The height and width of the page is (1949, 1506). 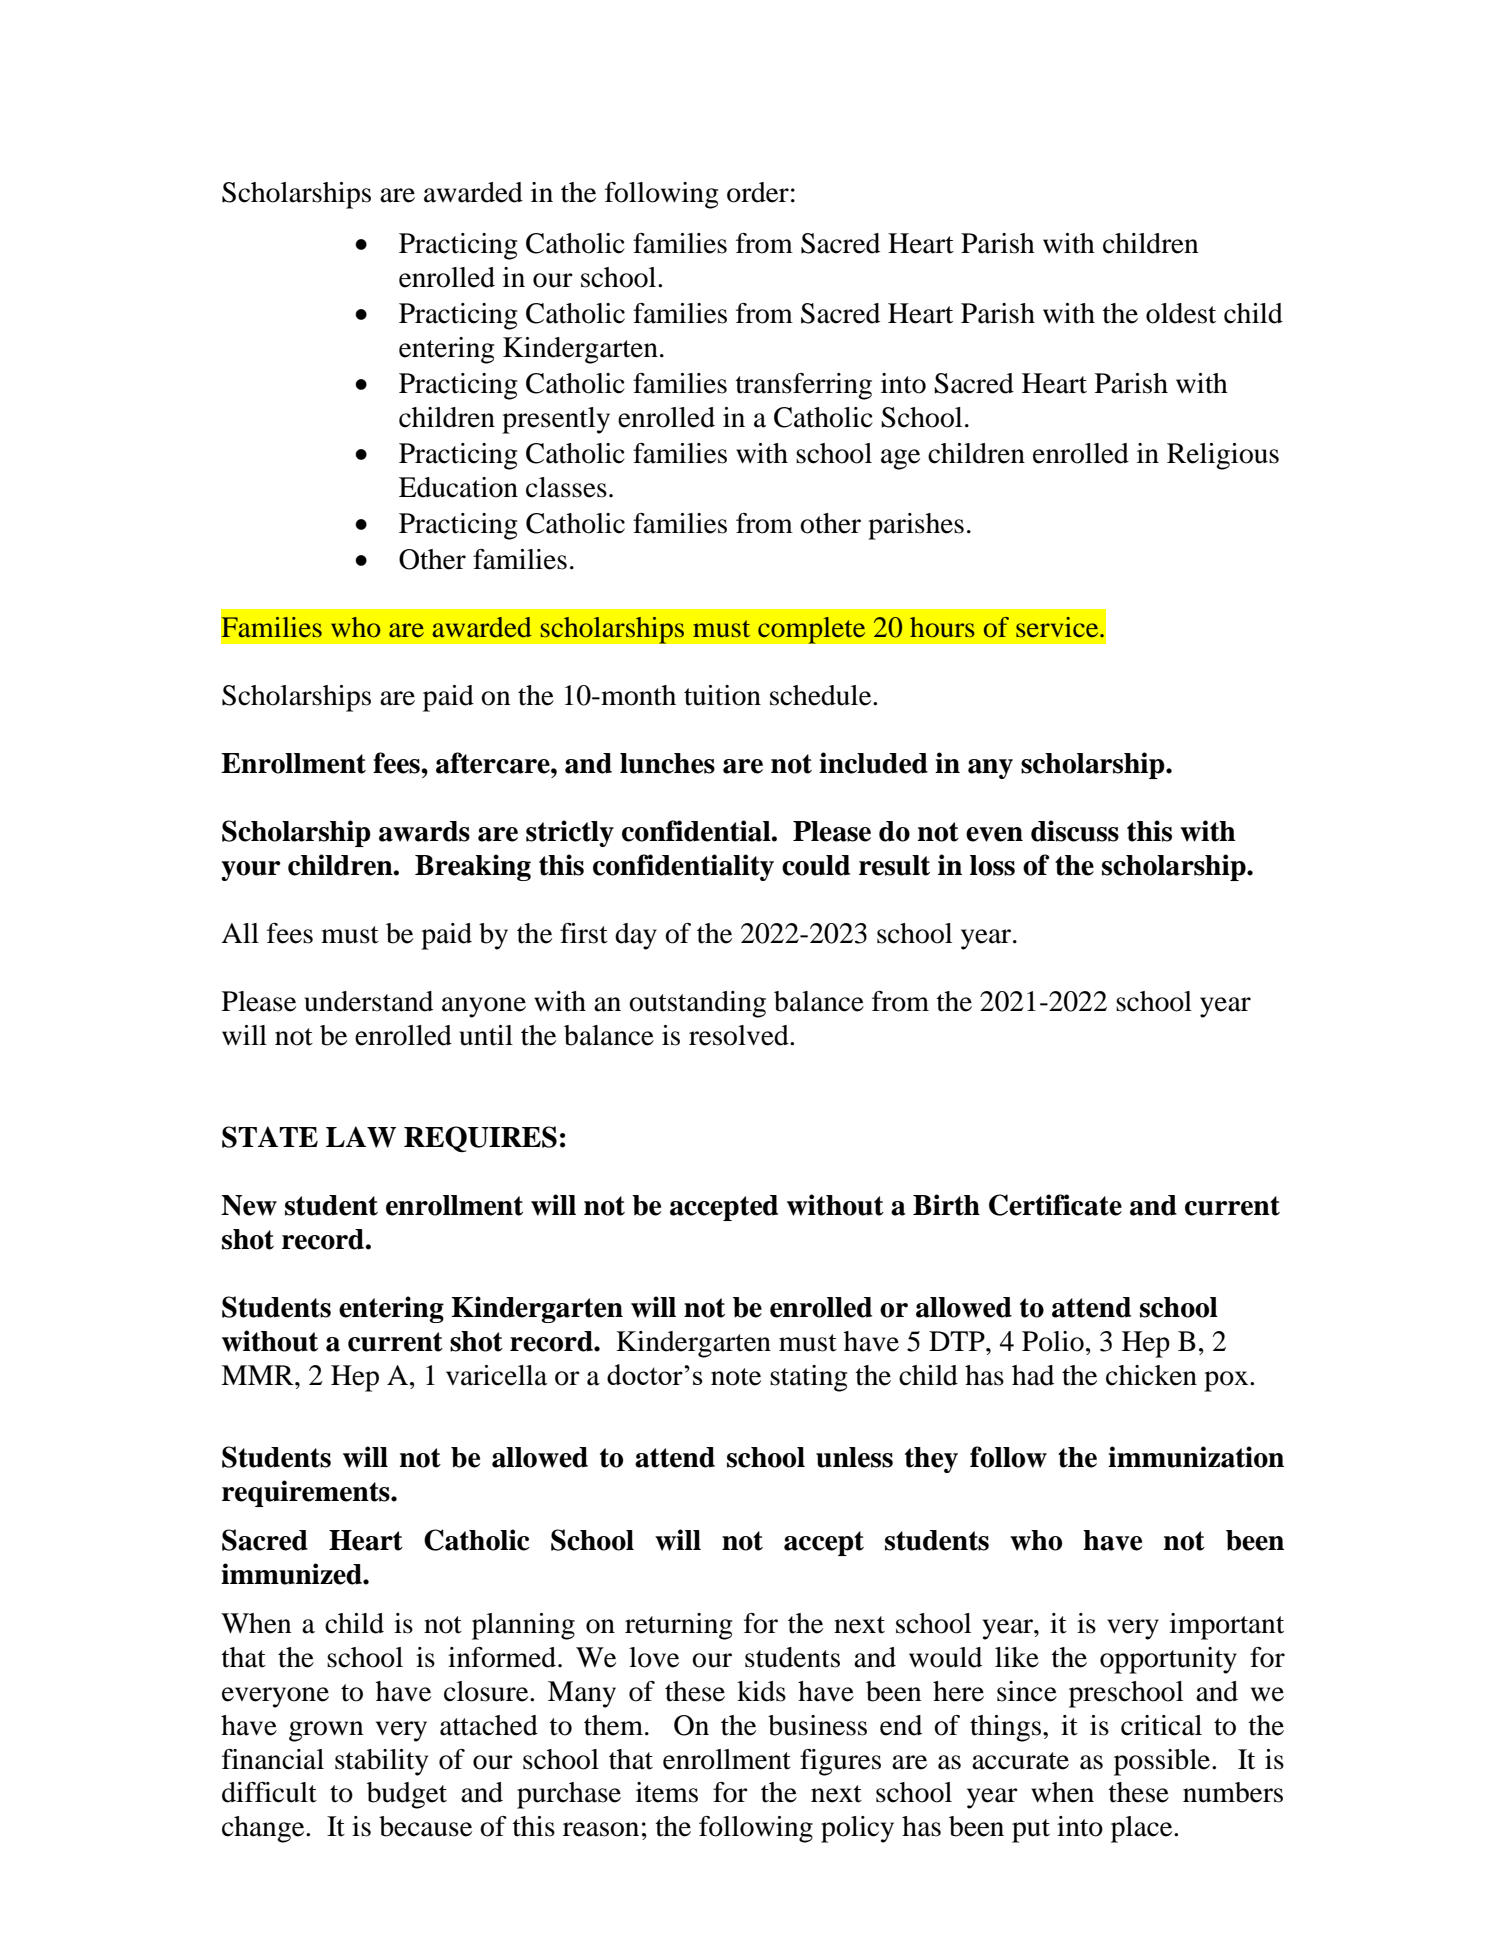 I want to click on order, so click(x=758, y=192).
